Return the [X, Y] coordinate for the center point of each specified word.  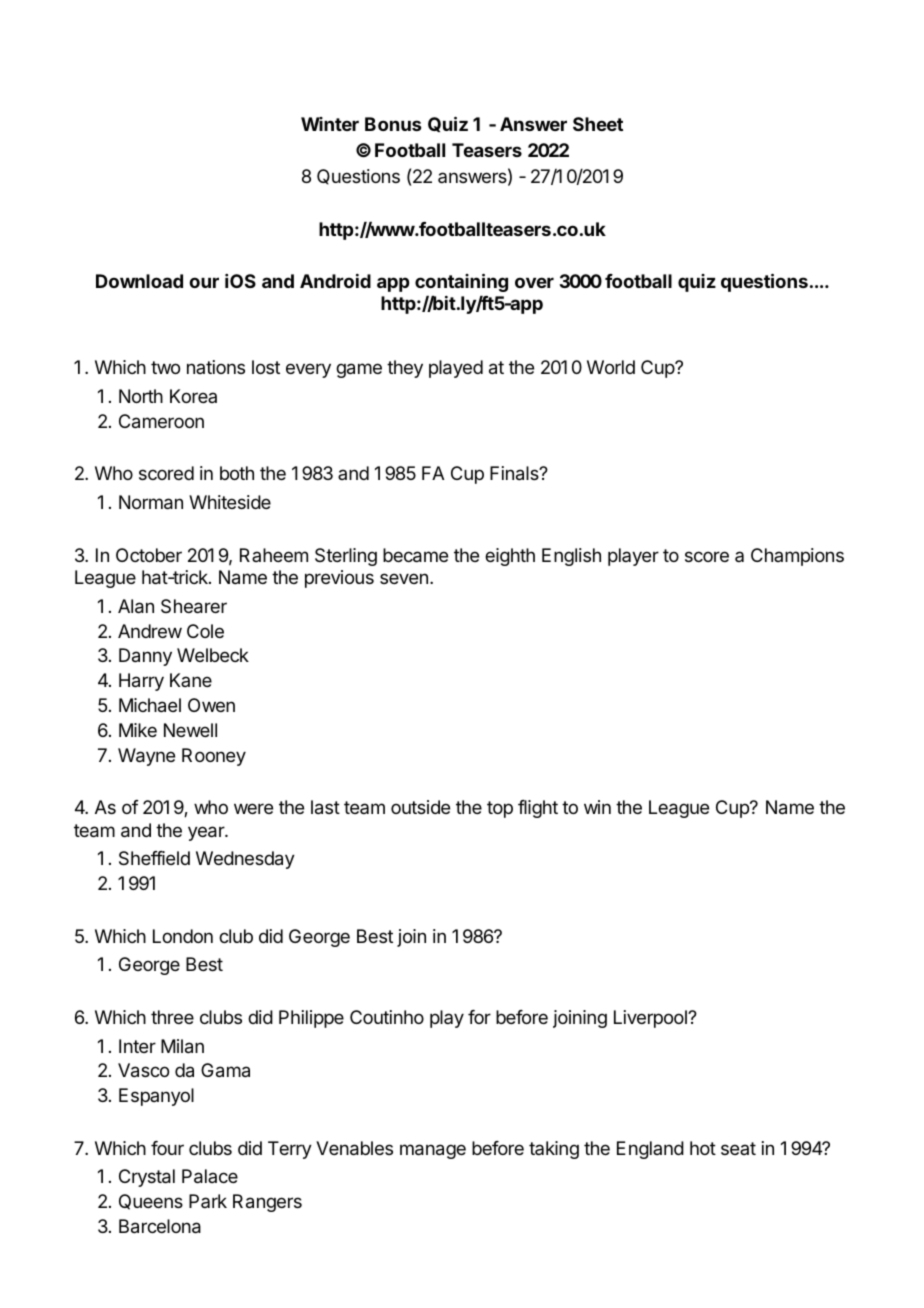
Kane [191, 680]
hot [703, 1148]
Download [139, 281]
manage [433, 1151]
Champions [797, 557]
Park [208, 1201]
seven [404, 578]
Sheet [598, 124]
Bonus [393, 124]
